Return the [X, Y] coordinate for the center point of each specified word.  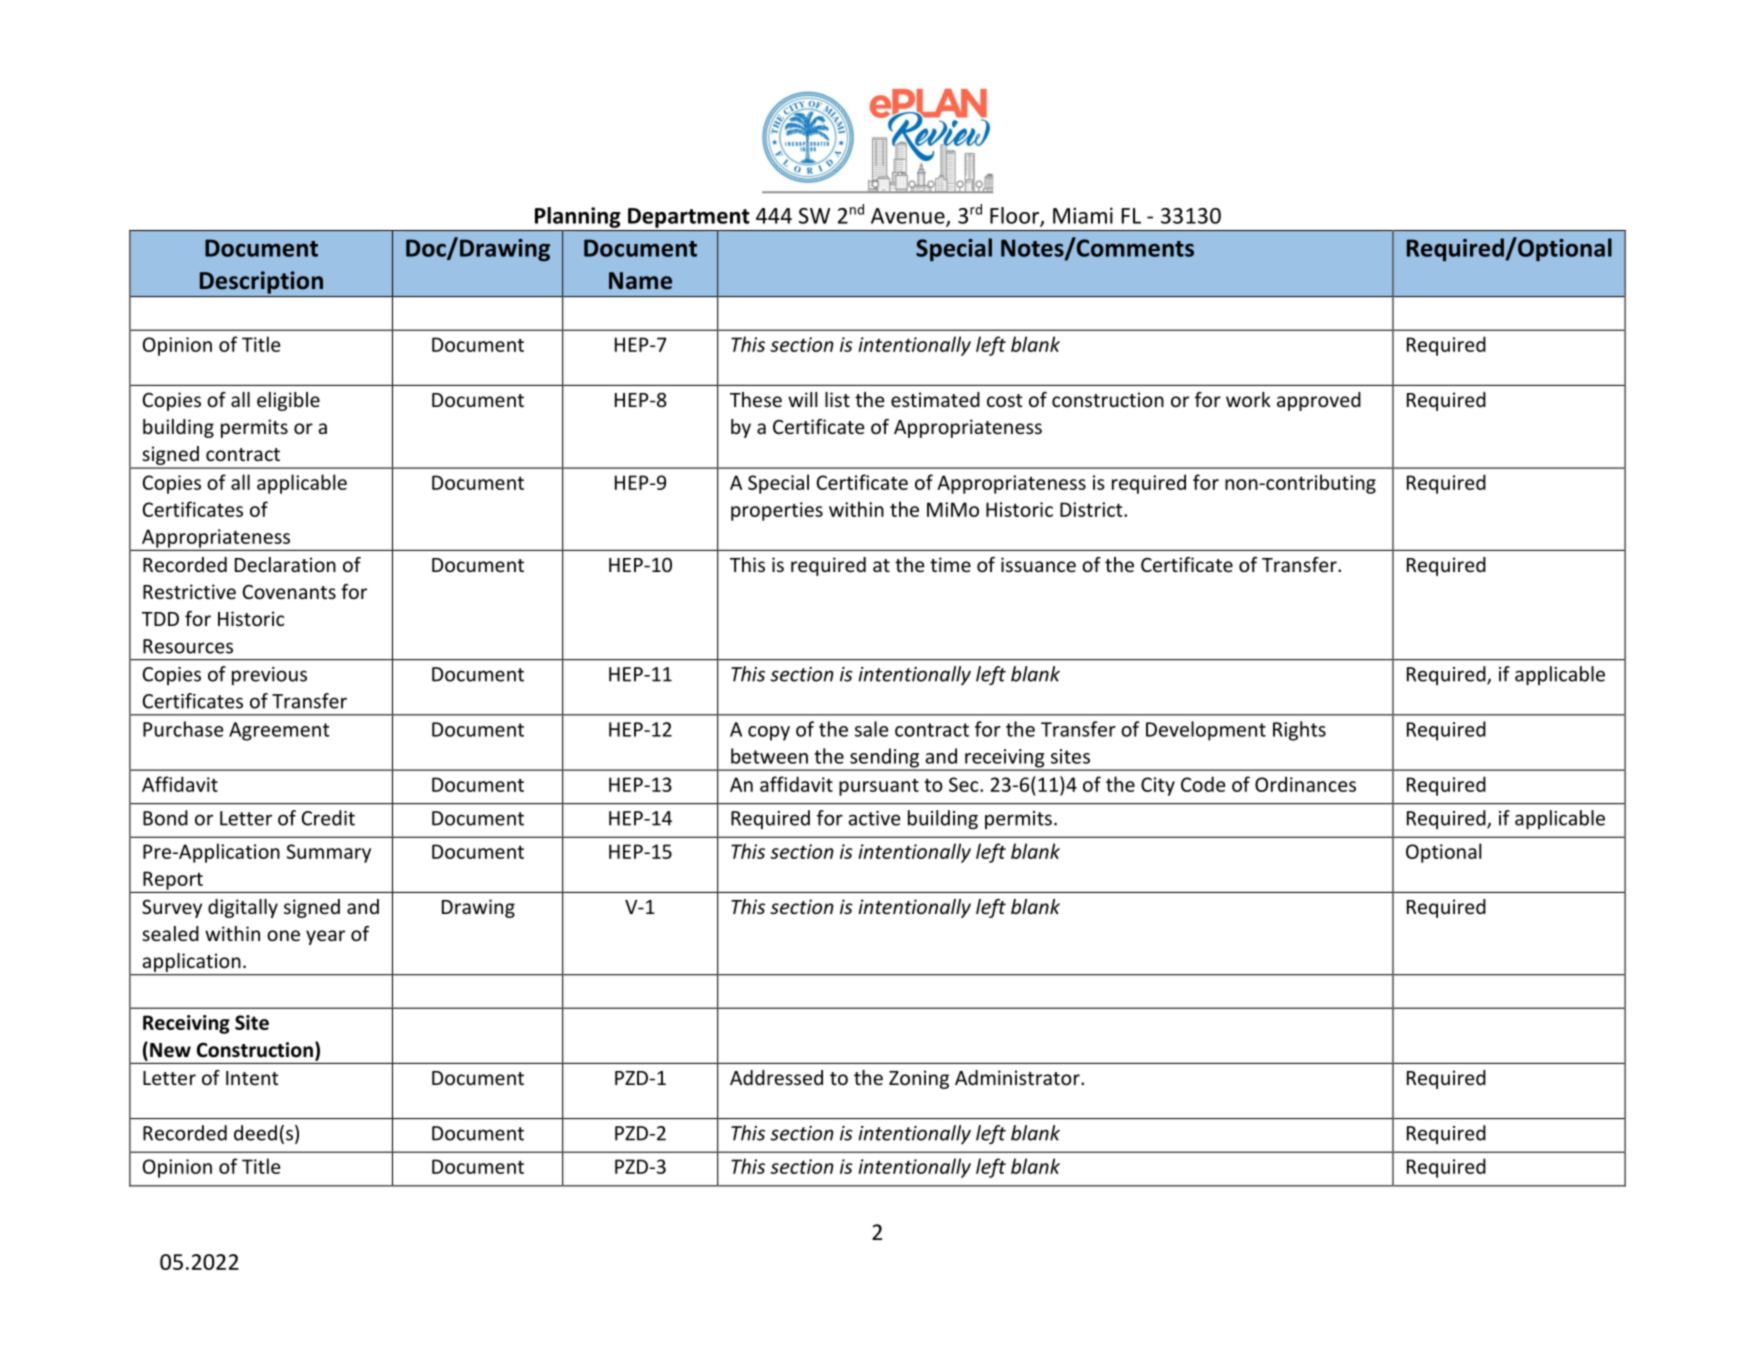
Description [261, 282]
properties [777, 511]
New [170, 1050]
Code [1203, 784]
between [769, 756]
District [1092, 509]
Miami [1083, 215]
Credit [328, 818]
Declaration [285, 564]
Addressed [776, 1077]
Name [640, 281]
